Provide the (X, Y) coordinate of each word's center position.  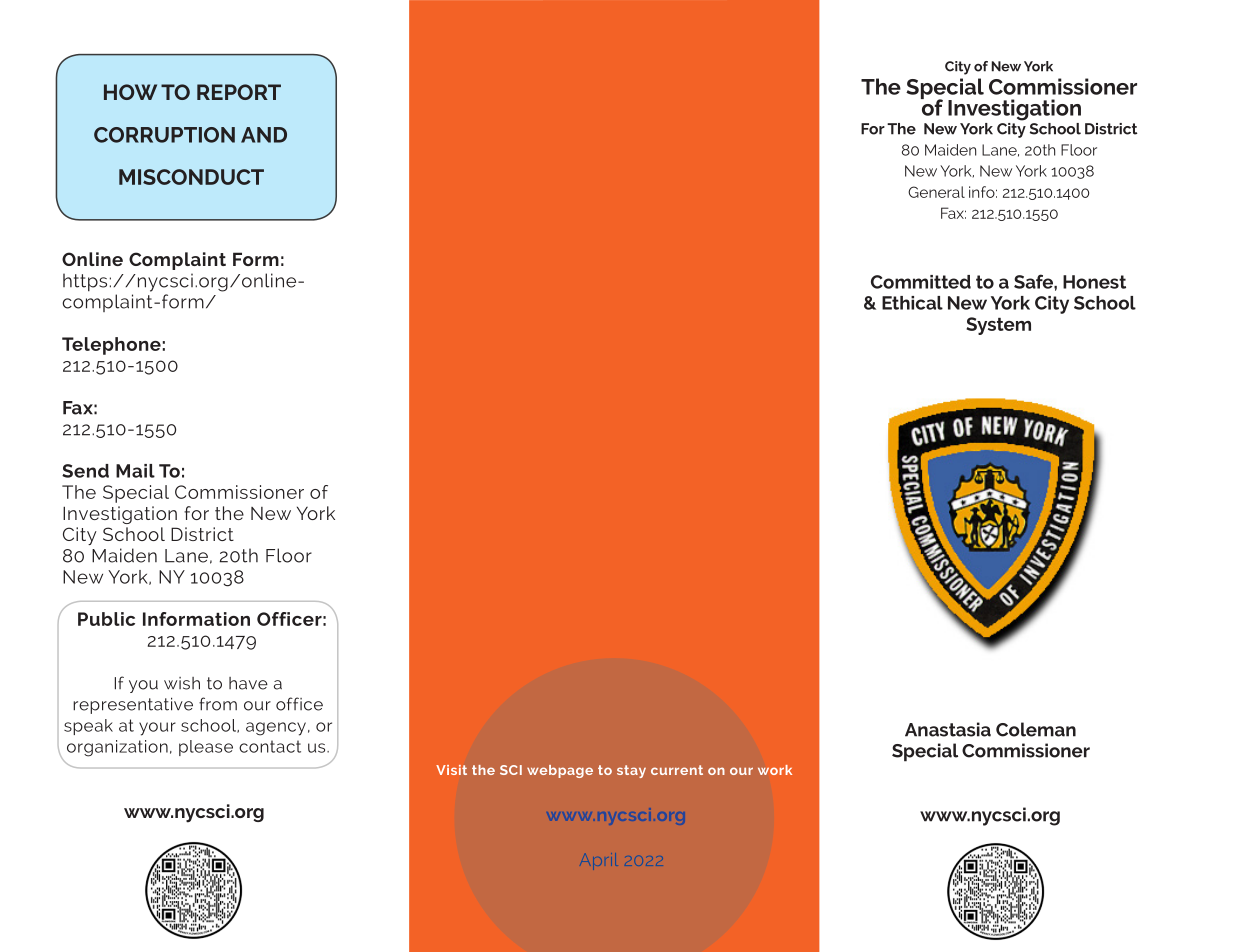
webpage (560, 771)
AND (264, 135)
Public (106, 619)
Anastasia (948, 729)
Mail (135, 471)
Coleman (1036, 729)
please (206, 748)
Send (85, 471)
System (998, 326)
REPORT (239, 92)
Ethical (912, 303)
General (936, 192)
